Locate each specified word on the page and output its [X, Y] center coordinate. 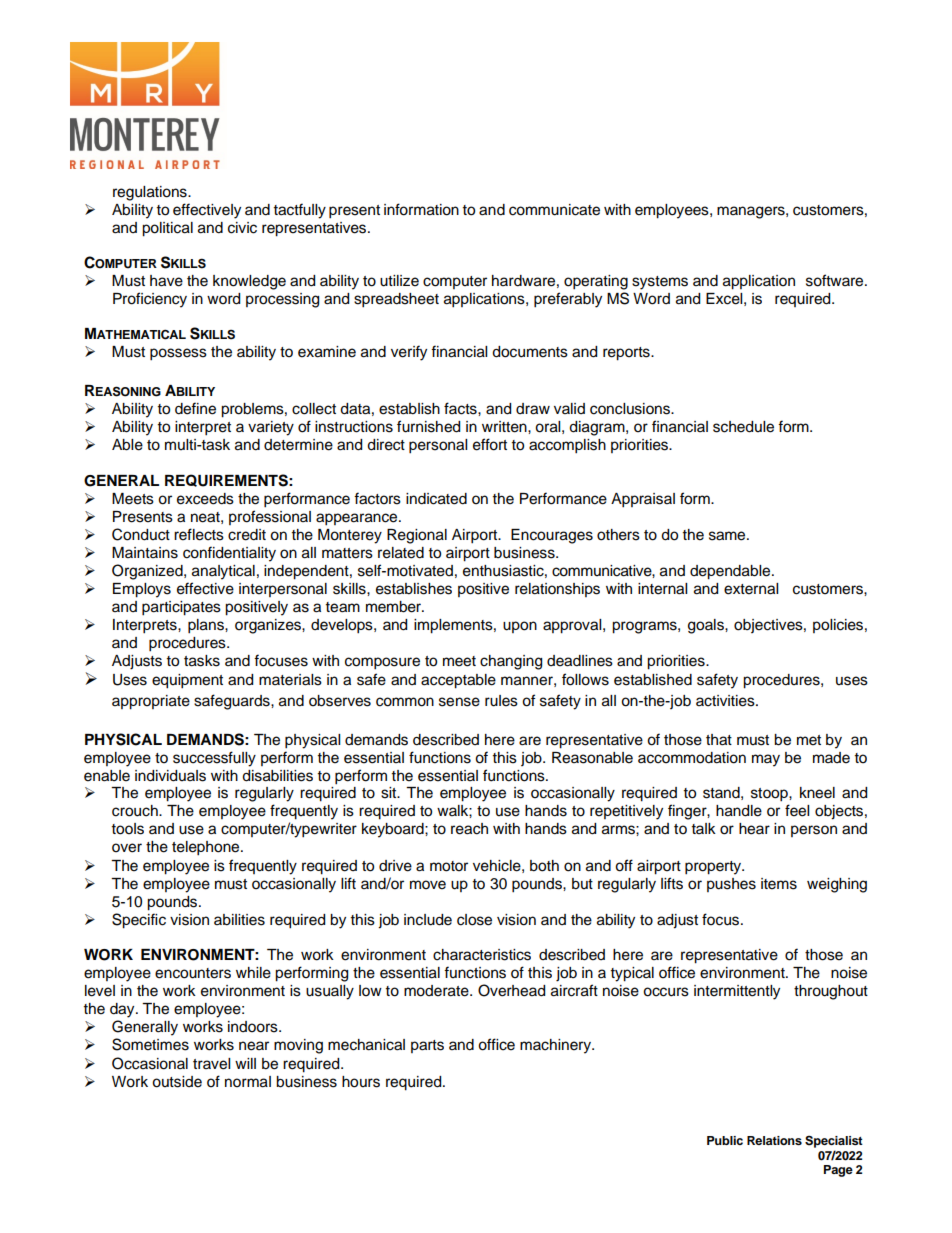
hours [361, 1082]
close [474, 920]
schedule [743, 427]
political [167, 229]
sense [459, 702]
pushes [731, 885]
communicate [554, 210]
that [719, 740]
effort [490, 444]
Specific [139, 921]
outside [177, 1082]
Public [725, 1140]
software [836, 280]
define [195, 408]
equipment [187, 681]
